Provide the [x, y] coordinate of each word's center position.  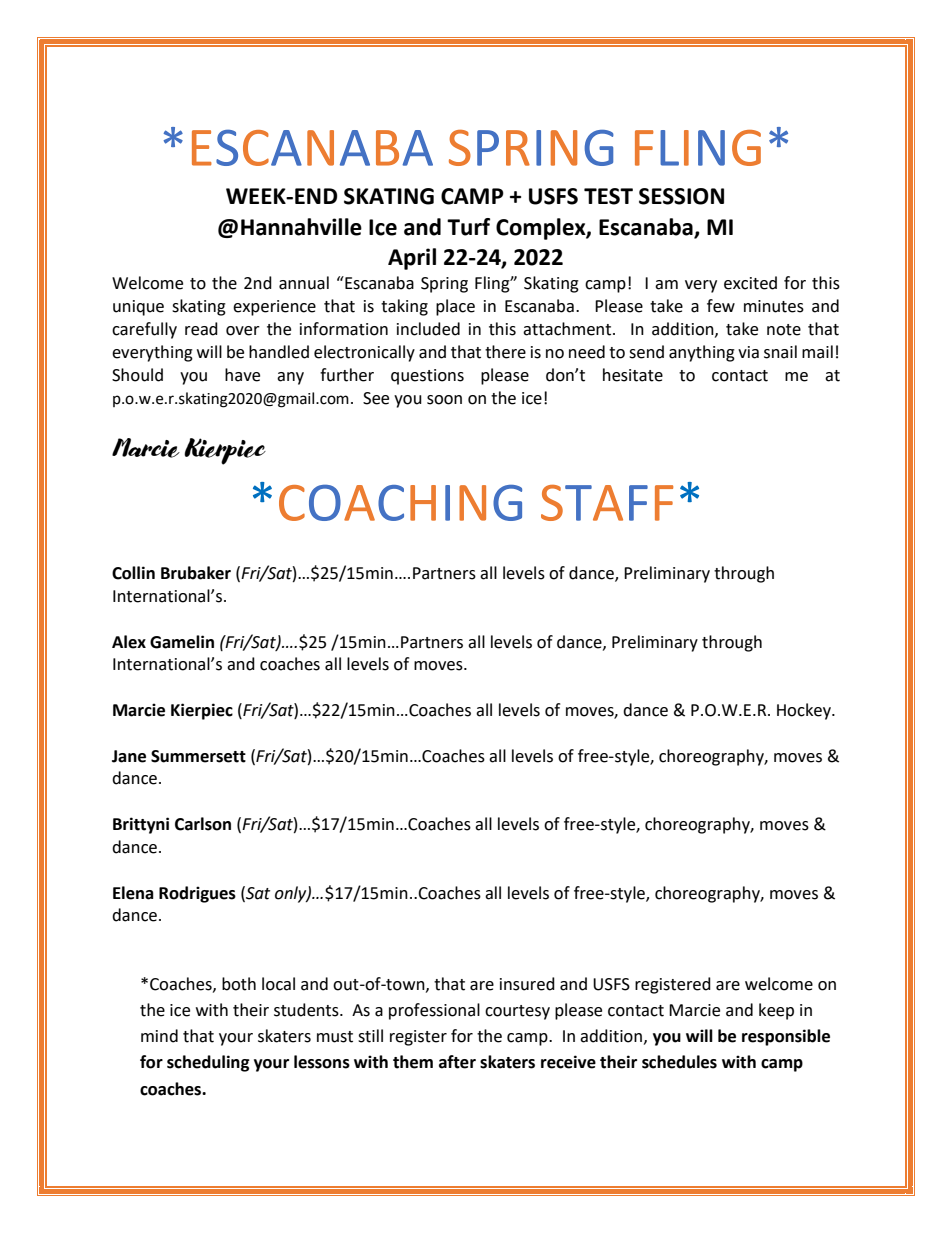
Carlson [203, 824]
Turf [468, 227]
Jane [129, 756]
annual [304, 283]
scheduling [208, 1063]
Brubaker [196, 573]
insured [527, 984]
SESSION [681, 196]
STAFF [607, 503]
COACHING [400, 502]
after [457, 1062]
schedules [679, 1062]
